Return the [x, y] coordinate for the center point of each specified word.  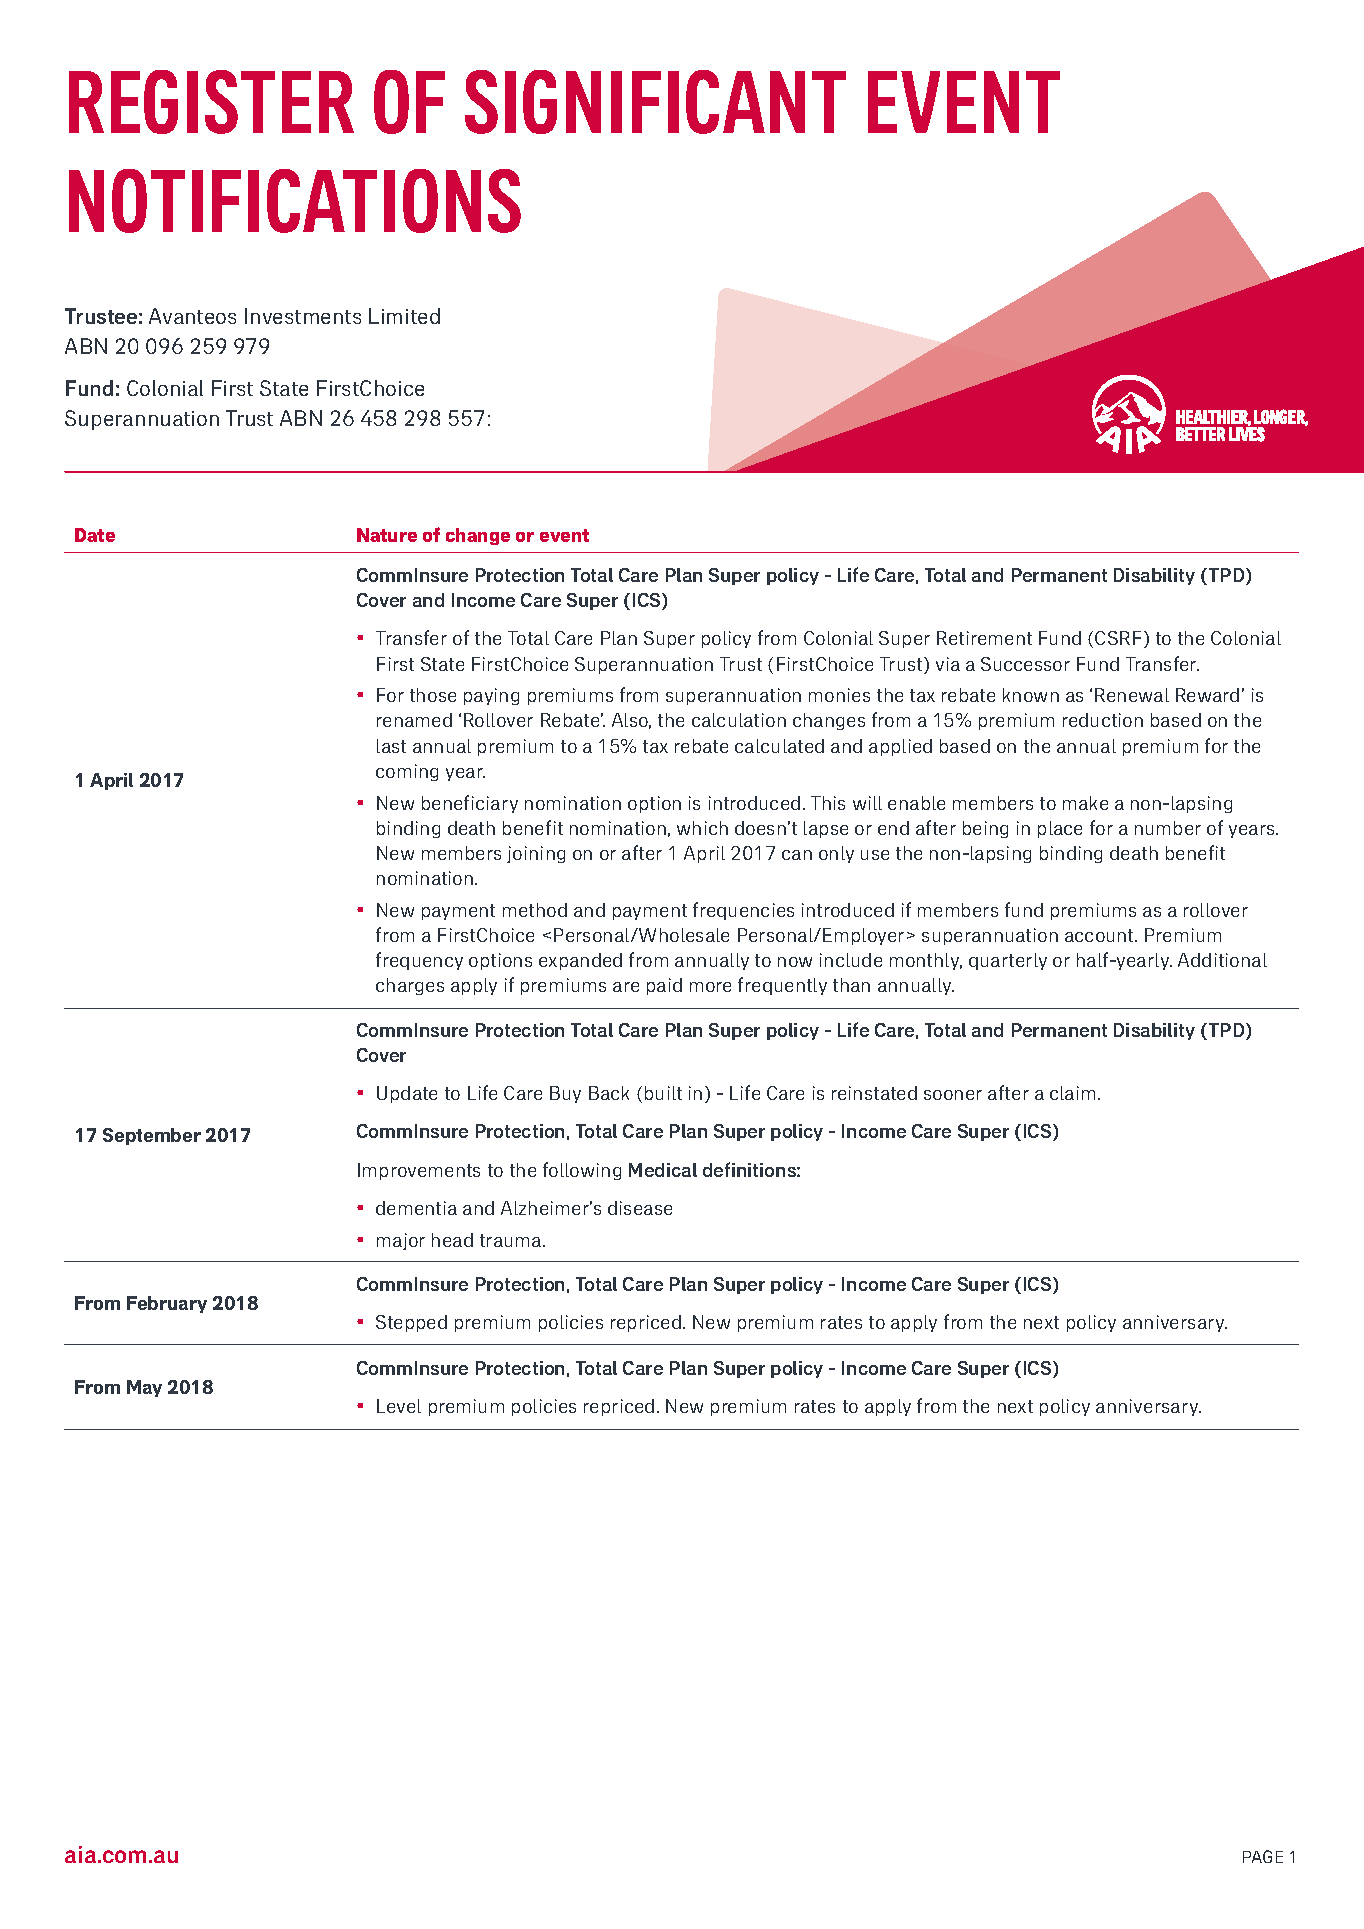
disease [640, 1208]
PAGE [1263, 1856]
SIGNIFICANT [655, 102]
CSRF [1120, 639]
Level [399, 1406]
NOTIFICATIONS [295, 201]
